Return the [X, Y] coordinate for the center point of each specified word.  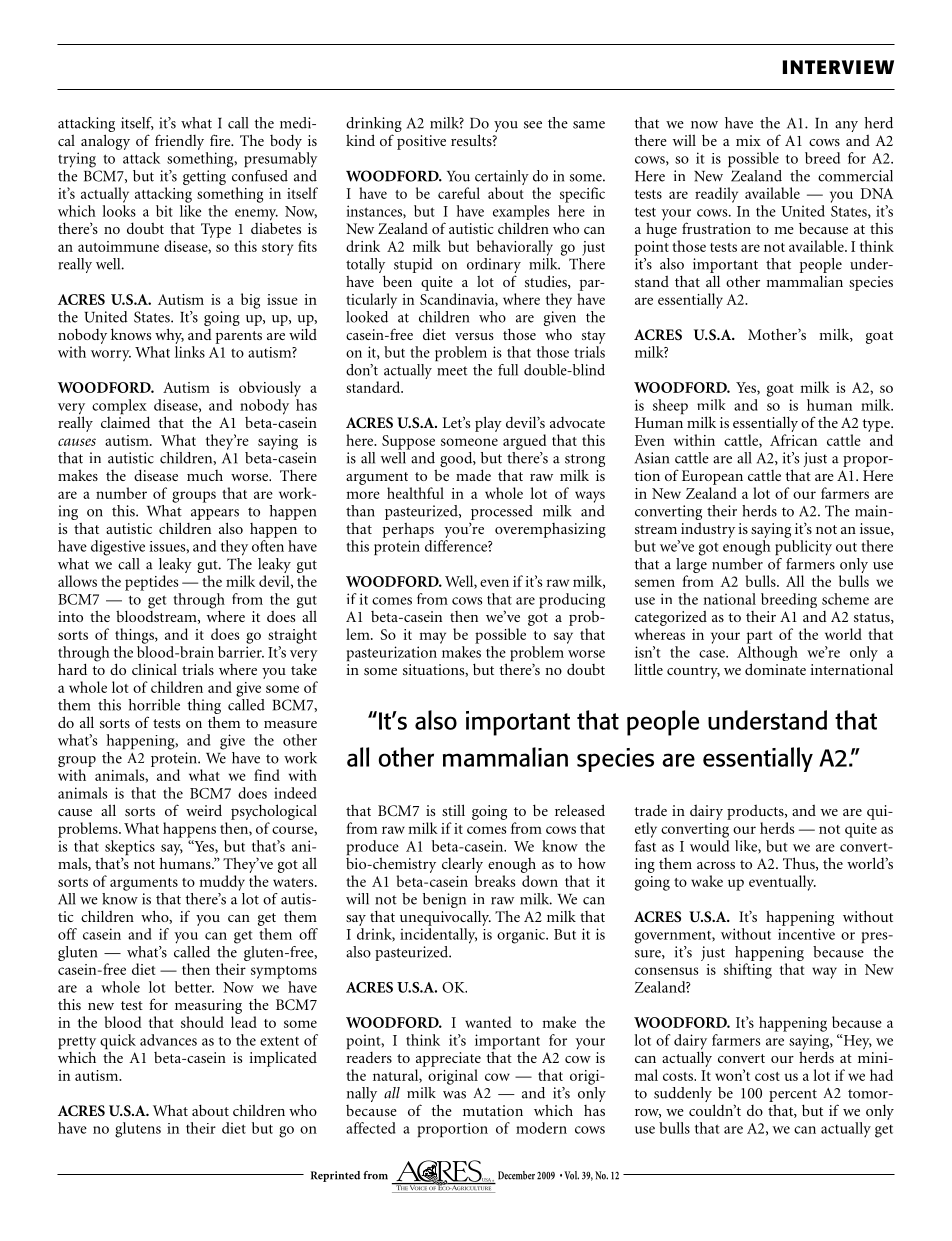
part [759, 637]
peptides [151, 583]
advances [168, 1040]
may [432, 638]
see [533, 125]
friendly [179, 142]
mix [748, 140]
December [516, 1175]
